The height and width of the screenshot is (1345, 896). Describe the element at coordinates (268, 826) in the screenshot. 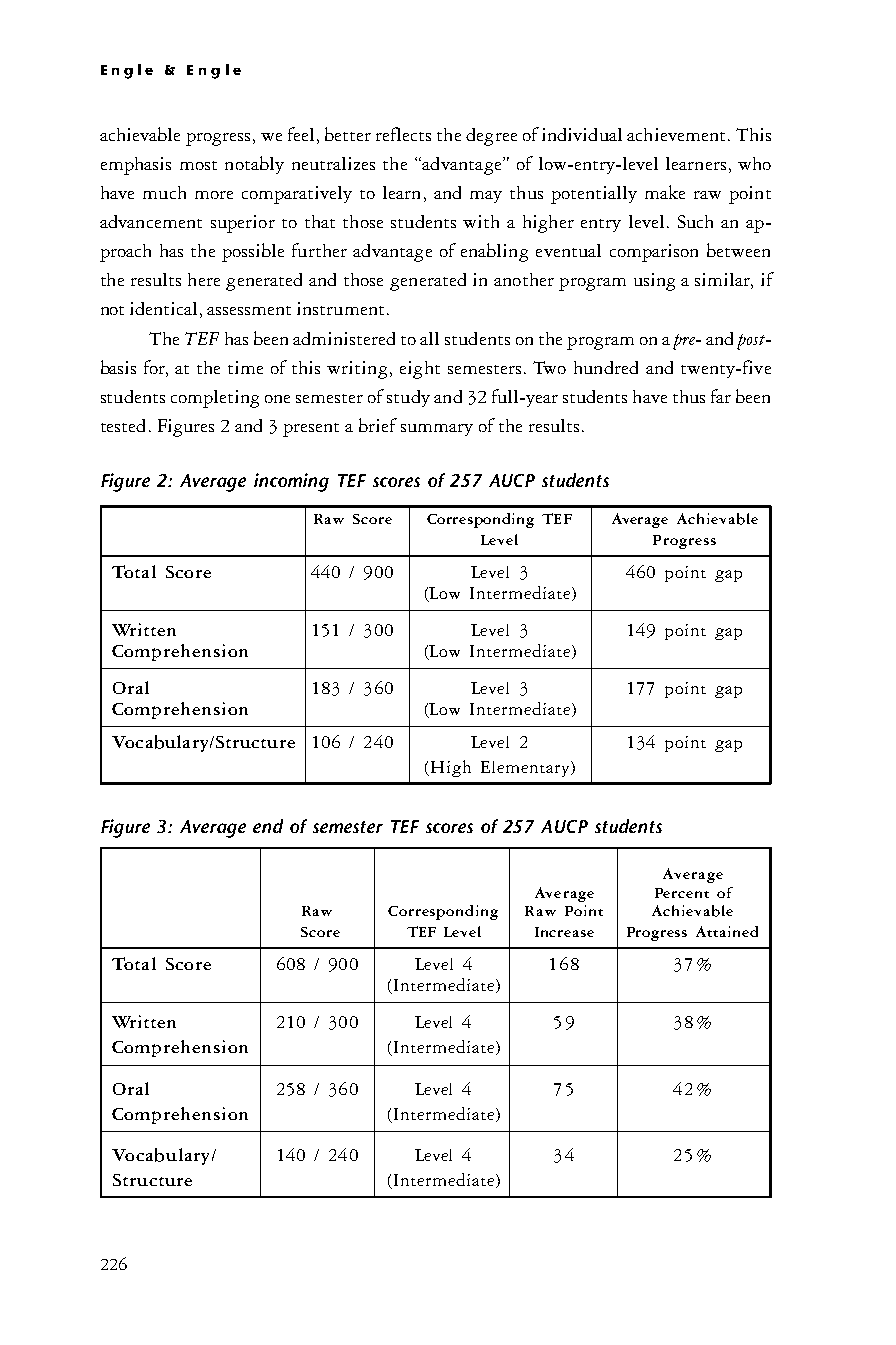

I see `end` at that location.
